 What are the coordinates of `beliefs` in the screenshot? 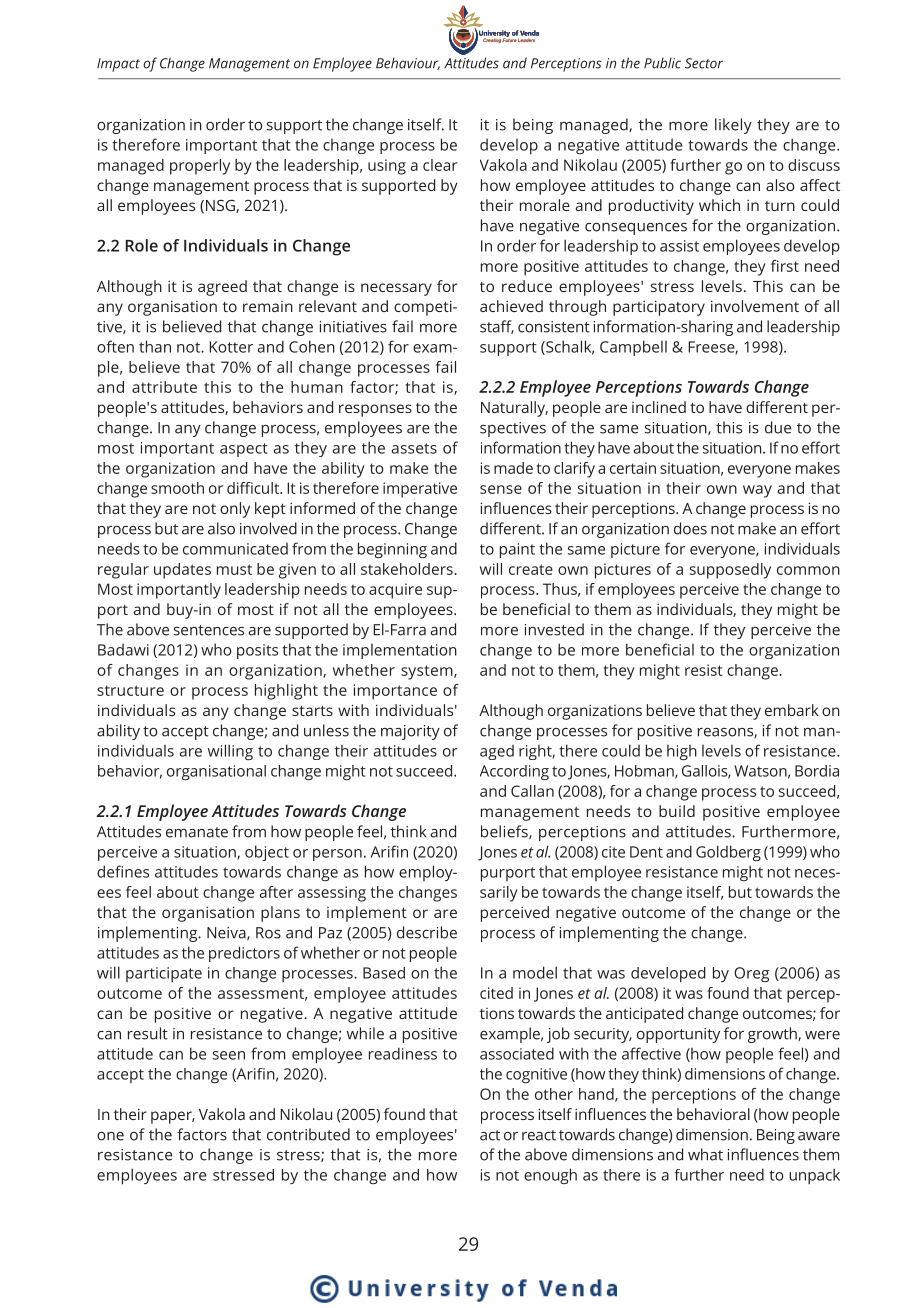 It's located at (505, 832).
